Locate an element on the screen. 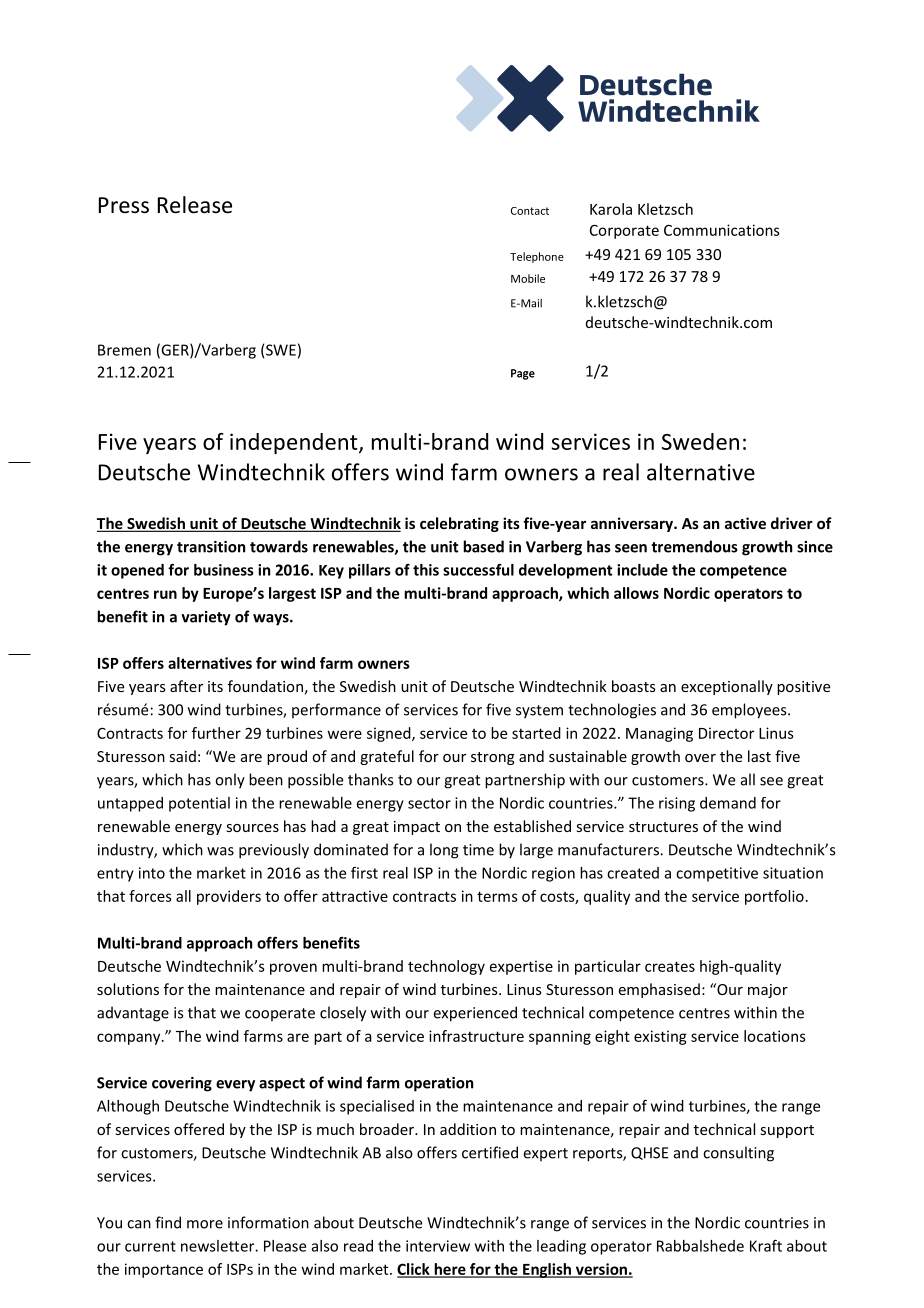 This screenshot has height=1308, width=924. celebrating is located at coordinates (459, 524).
